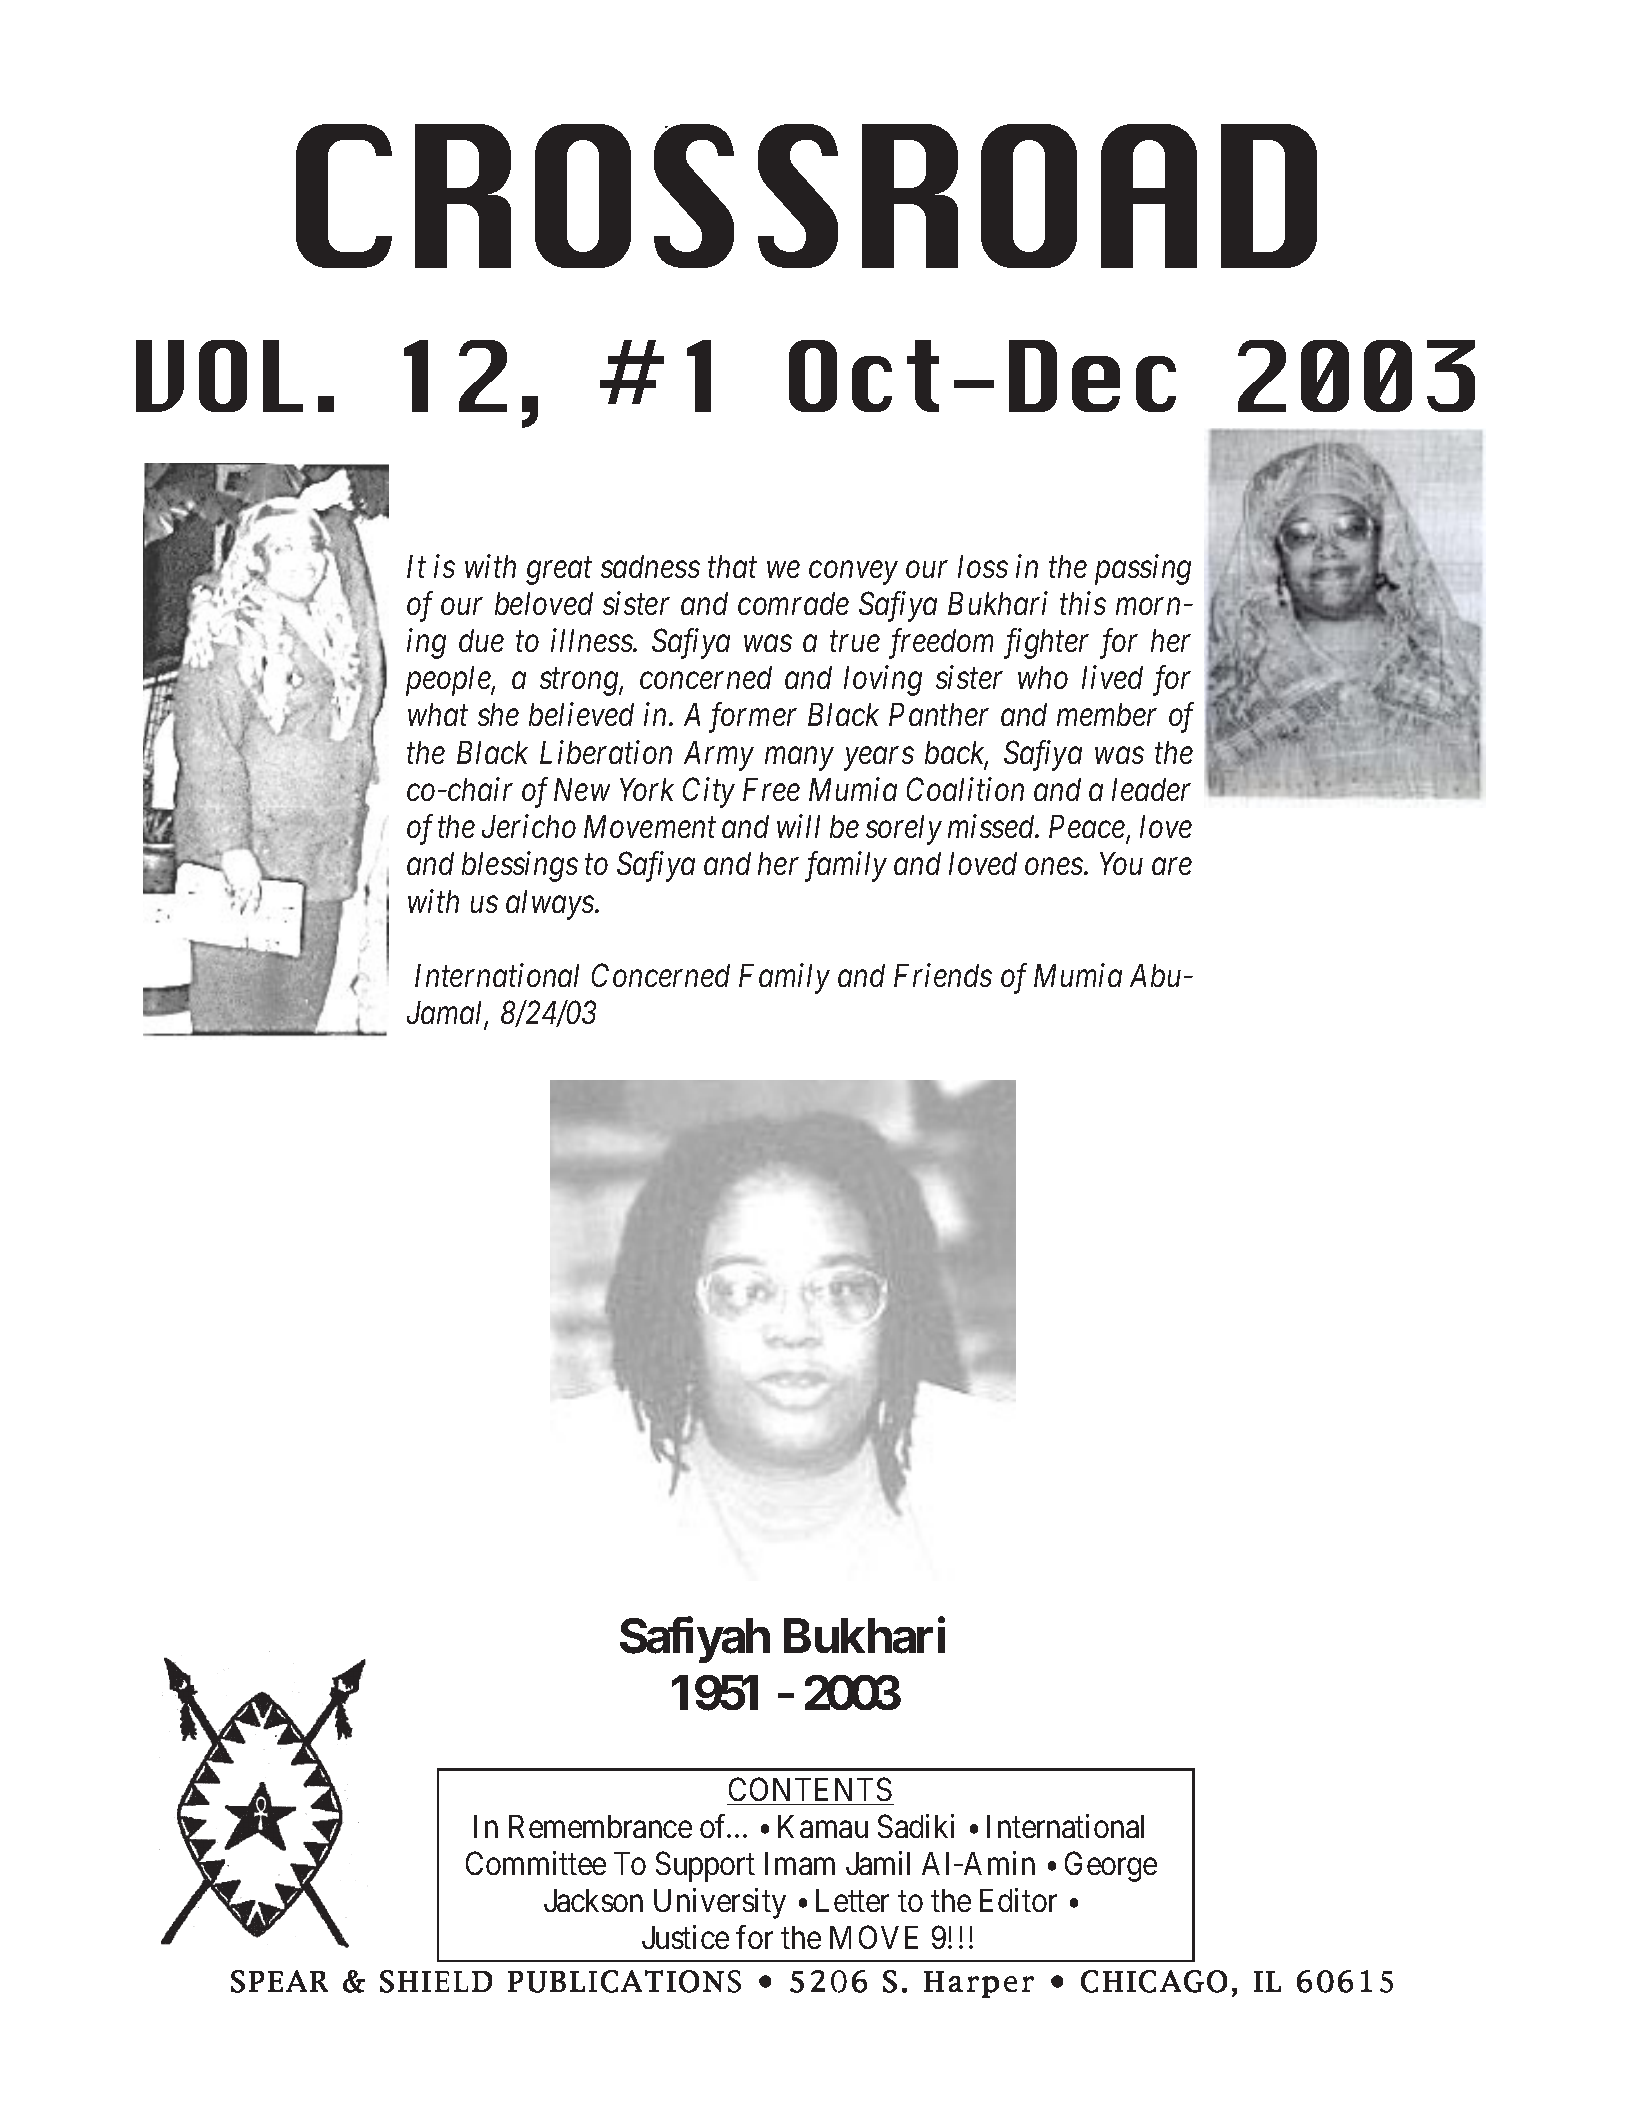 This page has width=1627, height=2106. Describe the element at coordinates (1111, 1867) in the page. I see `George` at that location.
